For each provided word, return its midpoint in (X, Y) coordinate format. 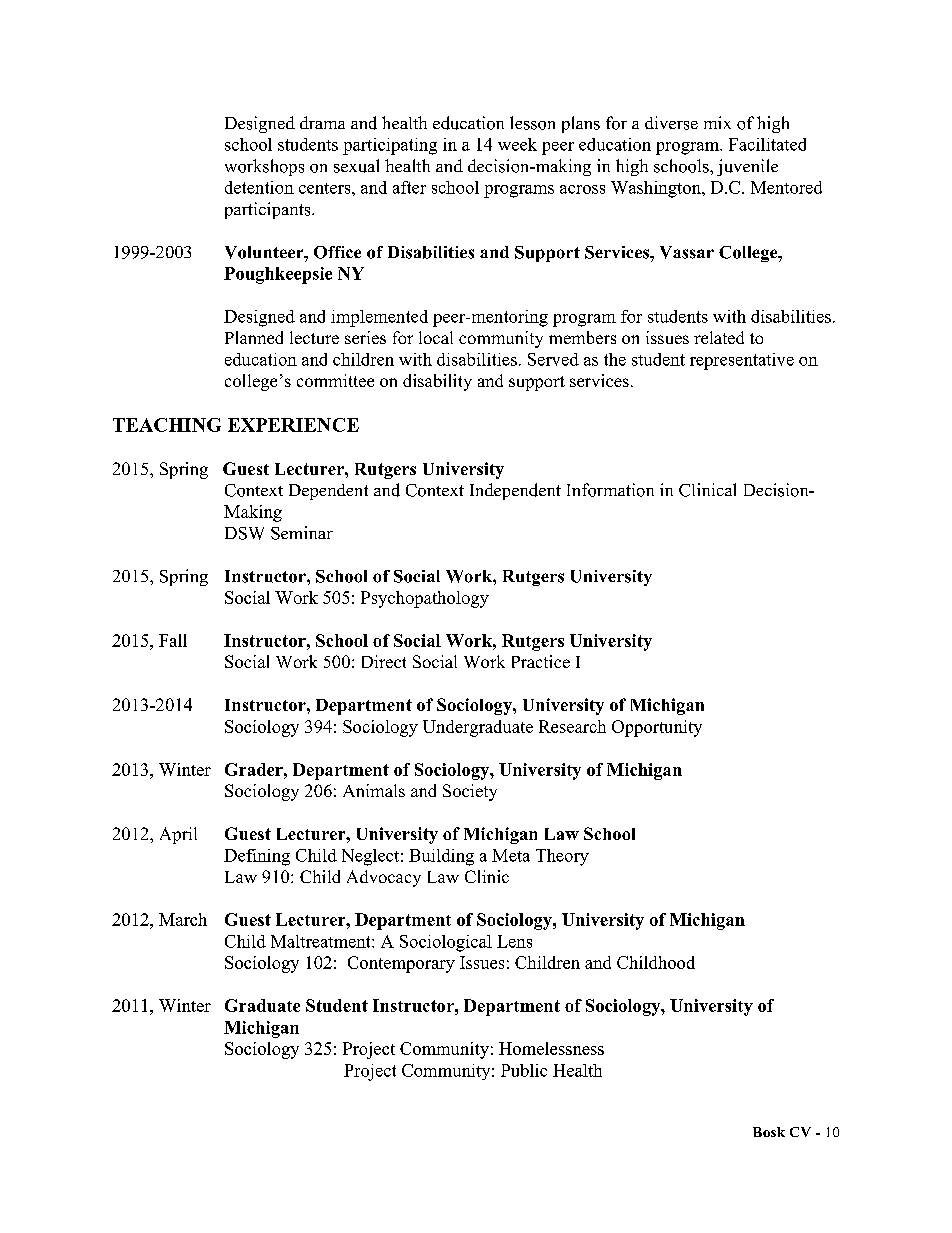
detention (259, 187)
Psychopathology (425, 599)
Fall (173, 640)
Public (524, 1070)
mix (717, 122)
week (517, 144)
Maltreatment (322, 941)
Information (610, 490)
